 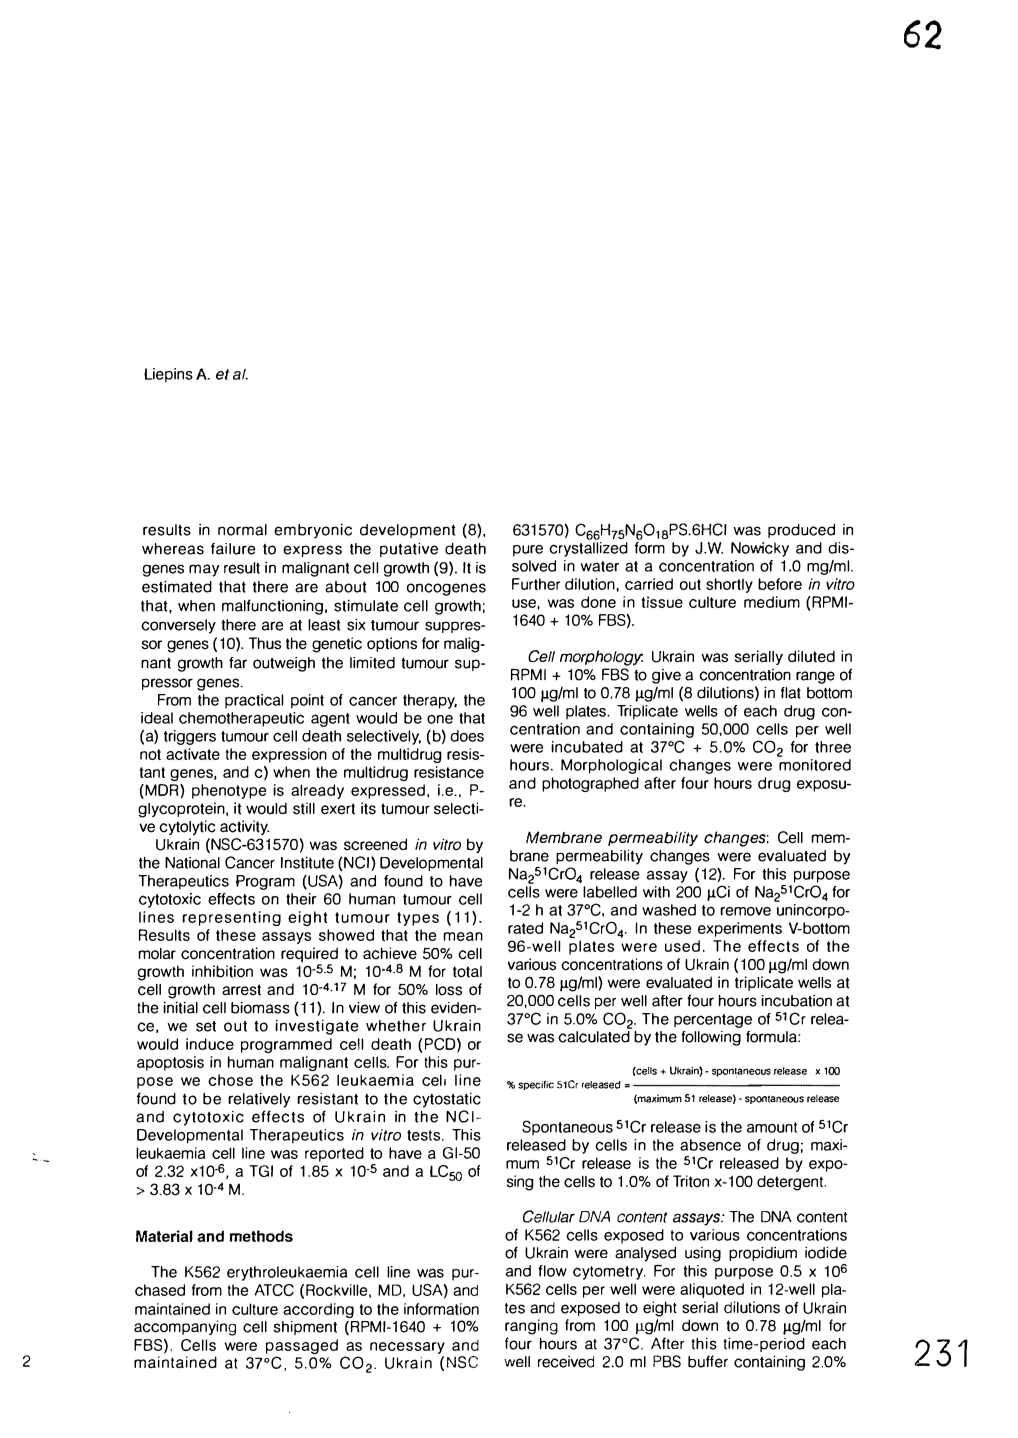 What do you see at coordinates (233, 549) in the screenshot?
I see `failure` at bounding box center [233, 549].
